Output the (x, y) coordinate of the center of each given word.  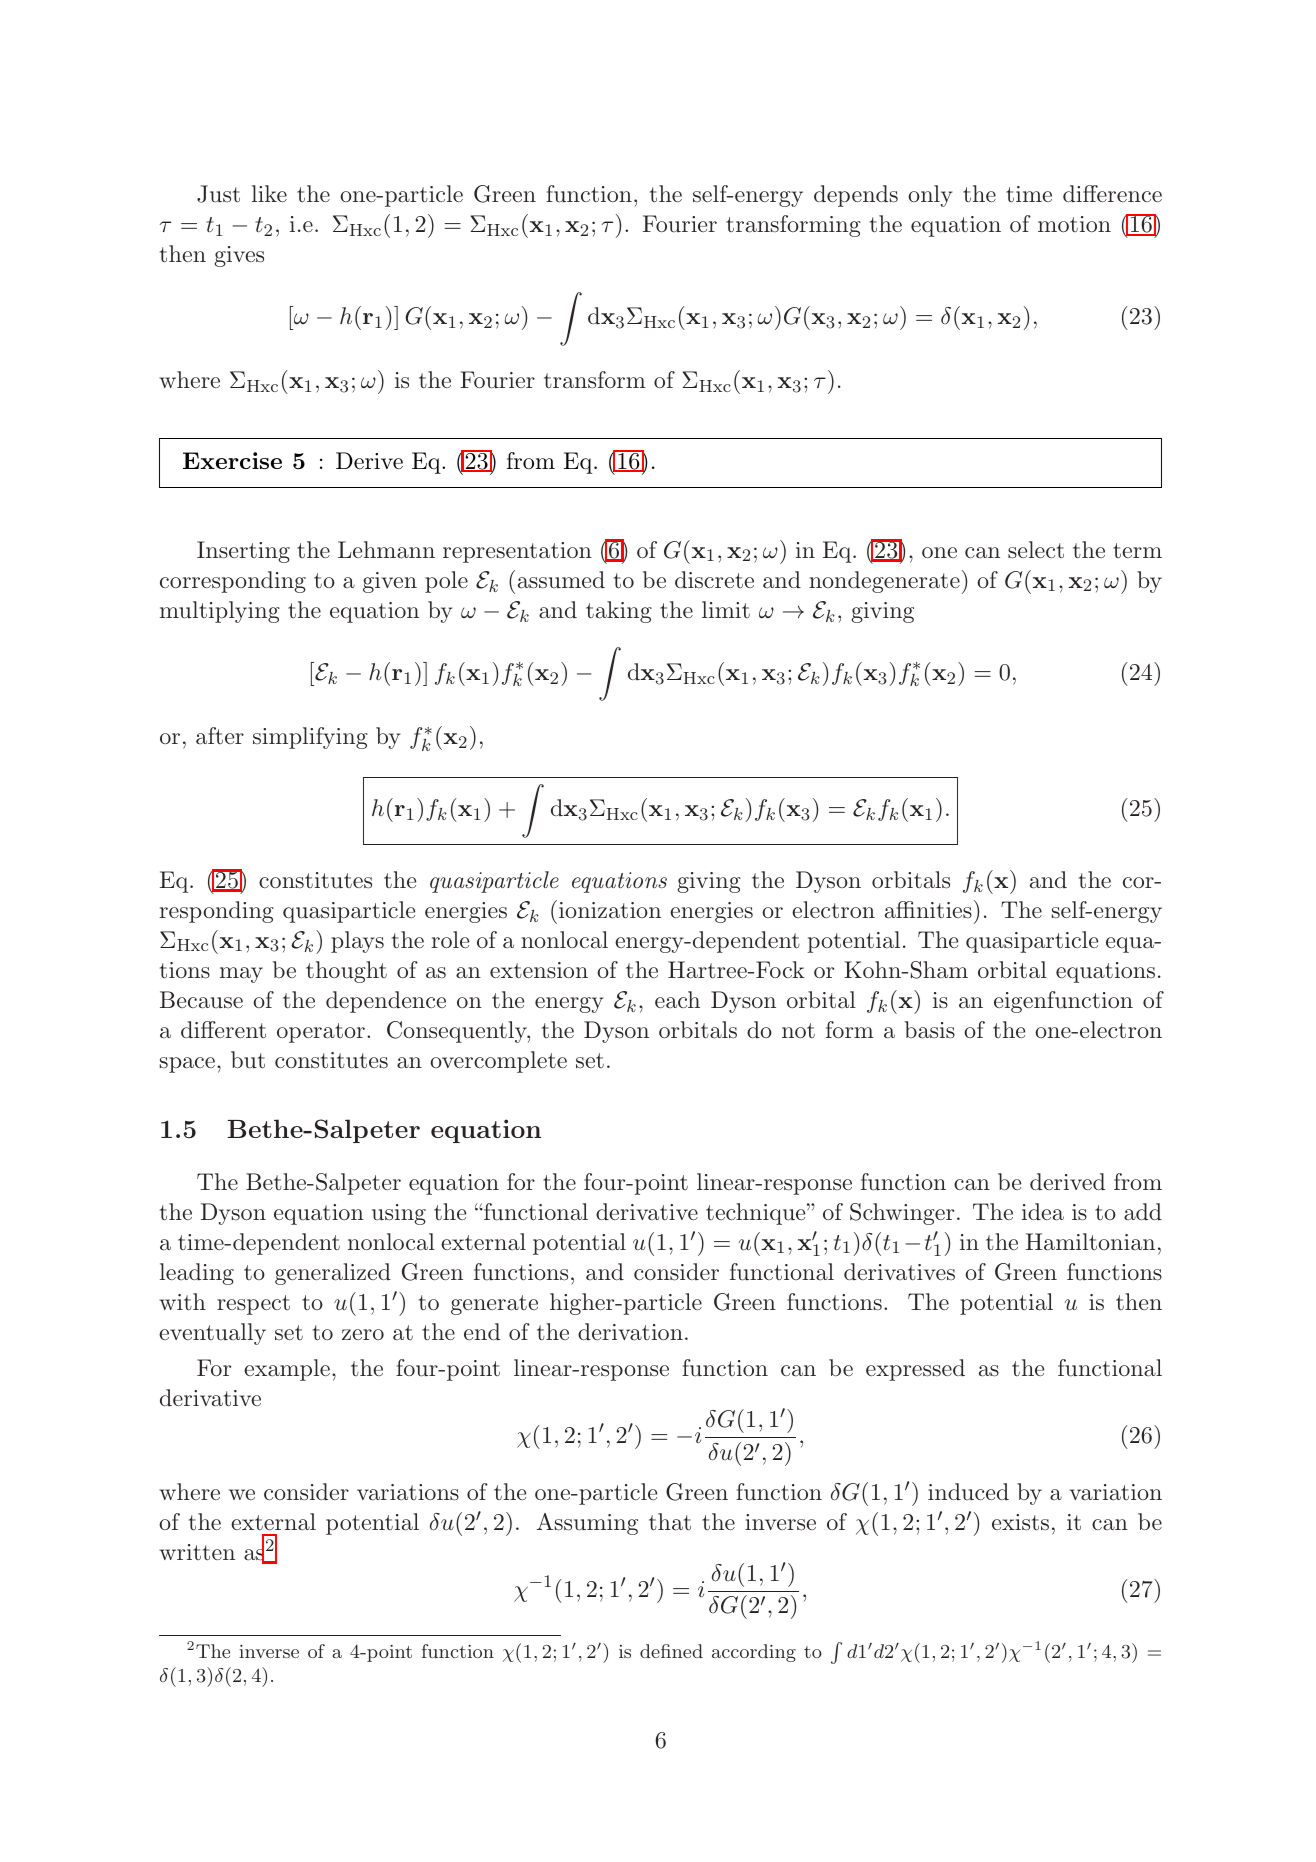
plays (357, 942)
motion (1074, 224)
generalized (333, 1274)
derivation (630, 1332)
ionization (610, 910)
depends (856, 196)
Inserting (243, 552)
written (197, 1552)
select (1036, 550)
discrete (714, 579)
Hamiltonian (1090, 1242)
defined (671, 1651)
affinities (928, 910)
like (269, 193)
